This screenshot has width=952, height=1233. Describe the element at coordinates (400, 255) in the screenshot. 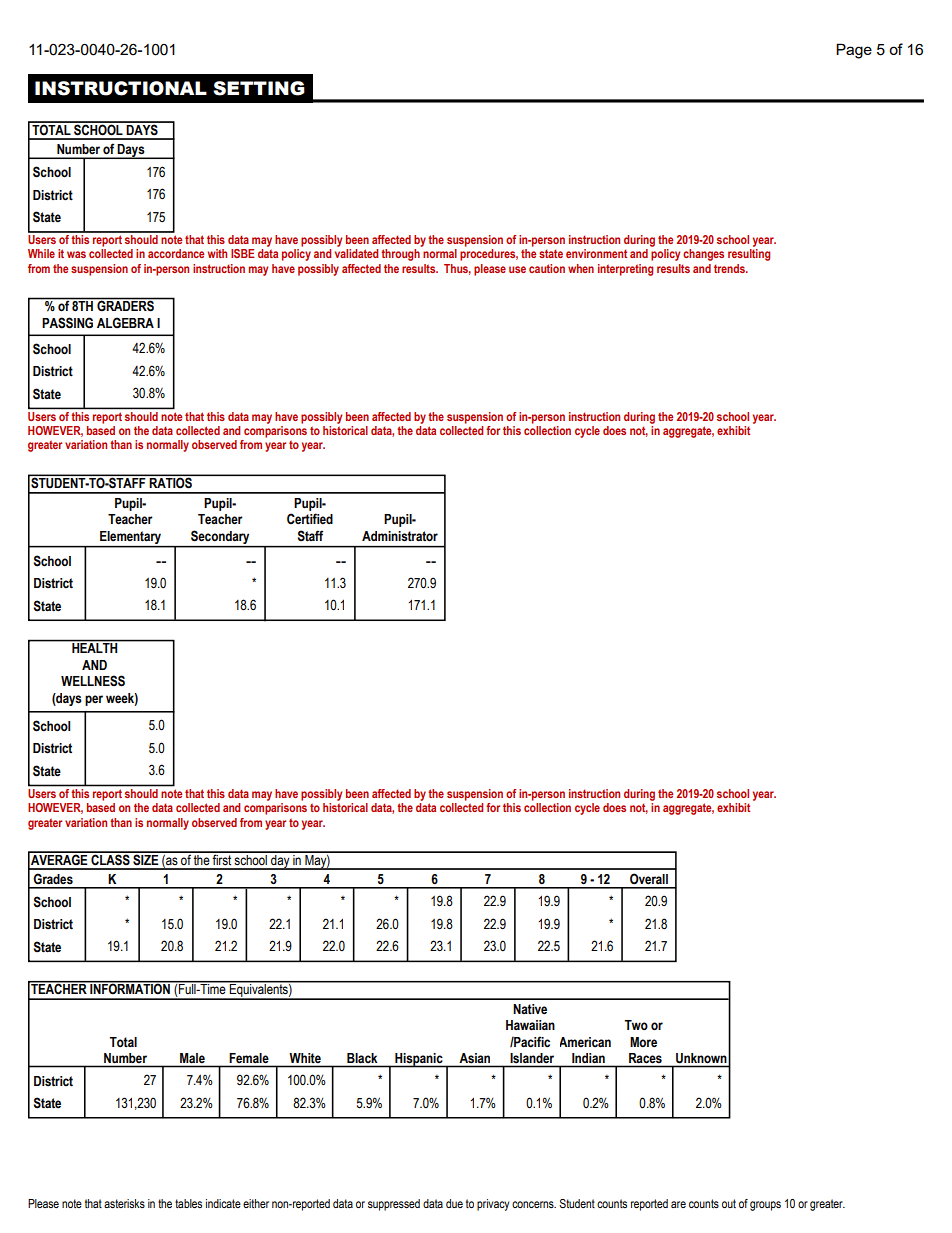

I see `through` at that location.
